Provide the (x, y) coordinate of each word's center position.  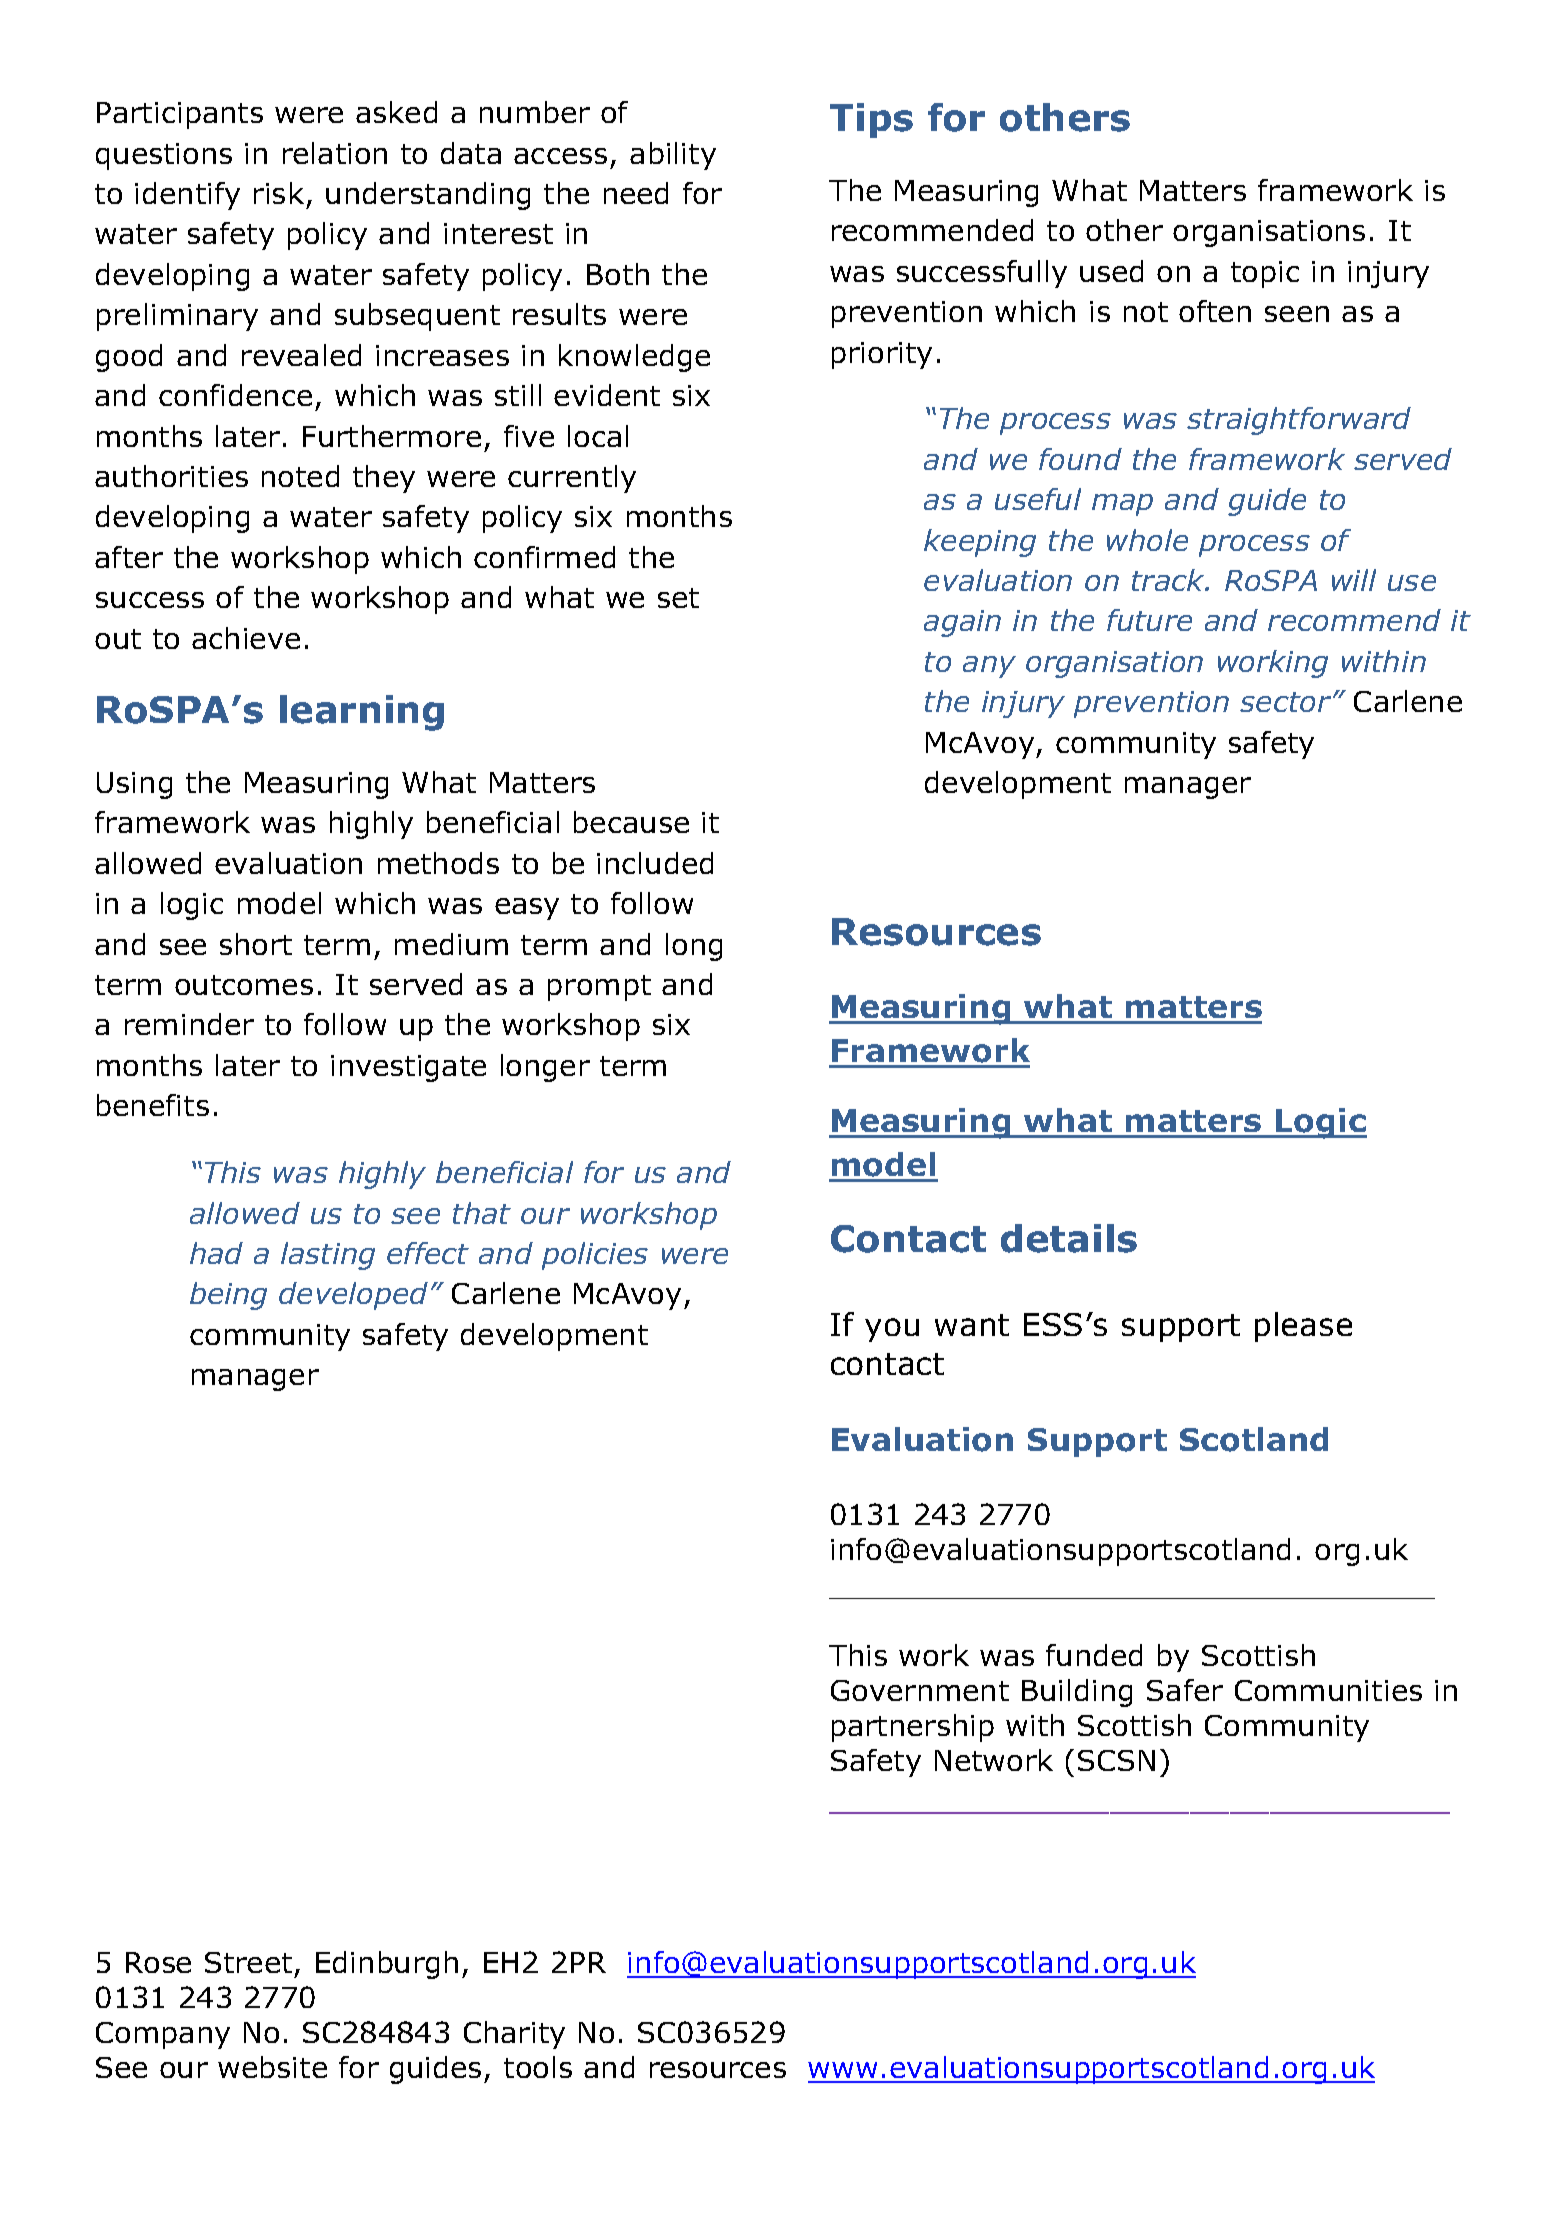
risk (279, 193)
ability (673, 156)
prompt (599, 988)
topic (1265, 274)
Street (248, 1962)
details (1069, 1238)
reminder (189, 1024)
